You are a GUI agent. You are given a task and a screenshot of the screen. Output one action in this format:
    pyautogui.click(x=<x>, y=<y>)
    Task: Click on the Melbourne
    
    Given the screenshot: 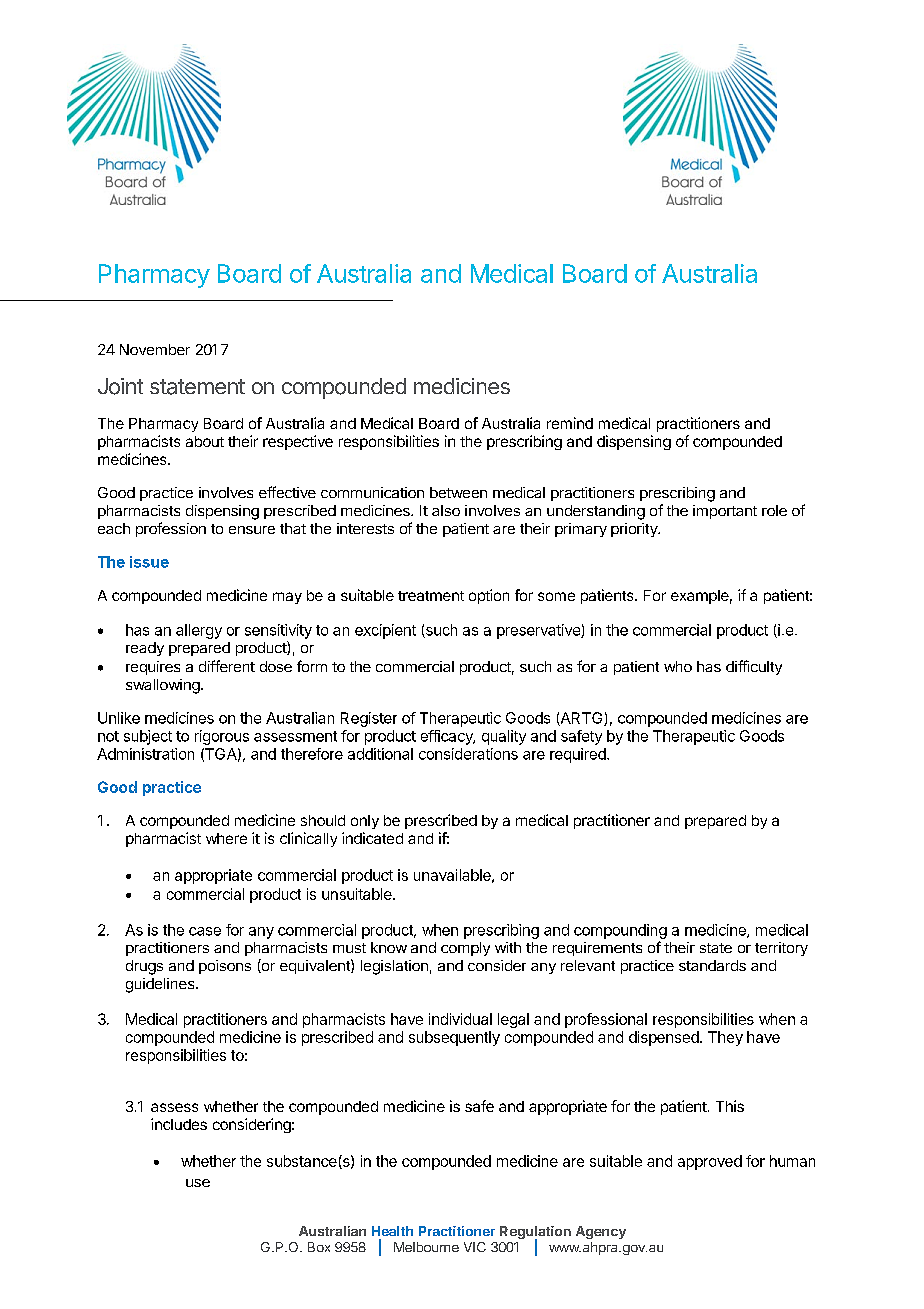 What is the action you would take?
    pyautogui.click(x=426, y=1247)
